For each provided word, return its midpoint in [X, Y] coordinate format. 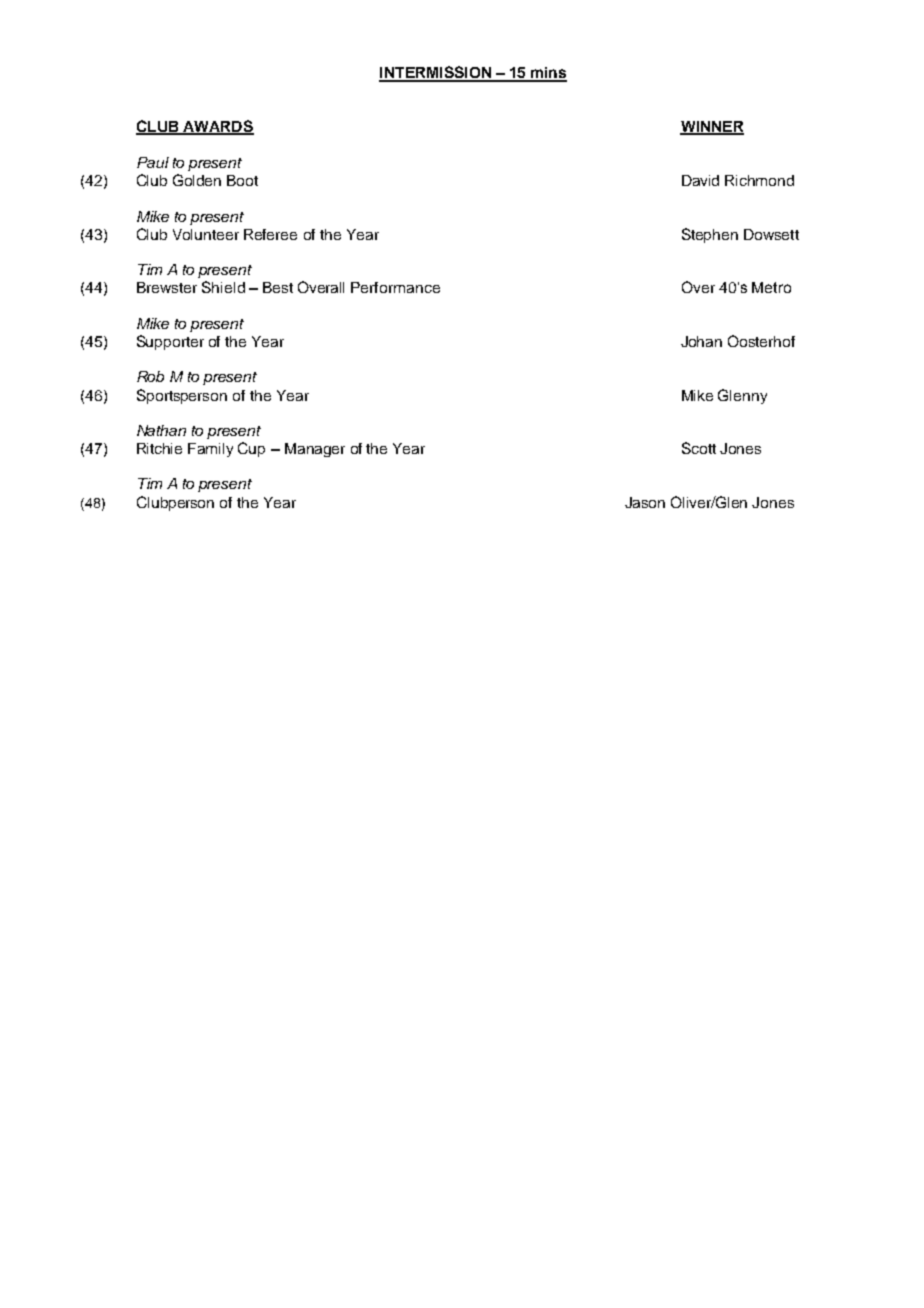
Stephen [710, 235]
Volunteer [206, 234]
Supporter [170, 342]
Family [210, 450]
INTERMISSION [436, 73]
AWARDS [218, 127]
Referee [270, 234]
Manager [315, 450]
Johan [701, 341]
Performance [395, 287]
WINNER [712, 127]
